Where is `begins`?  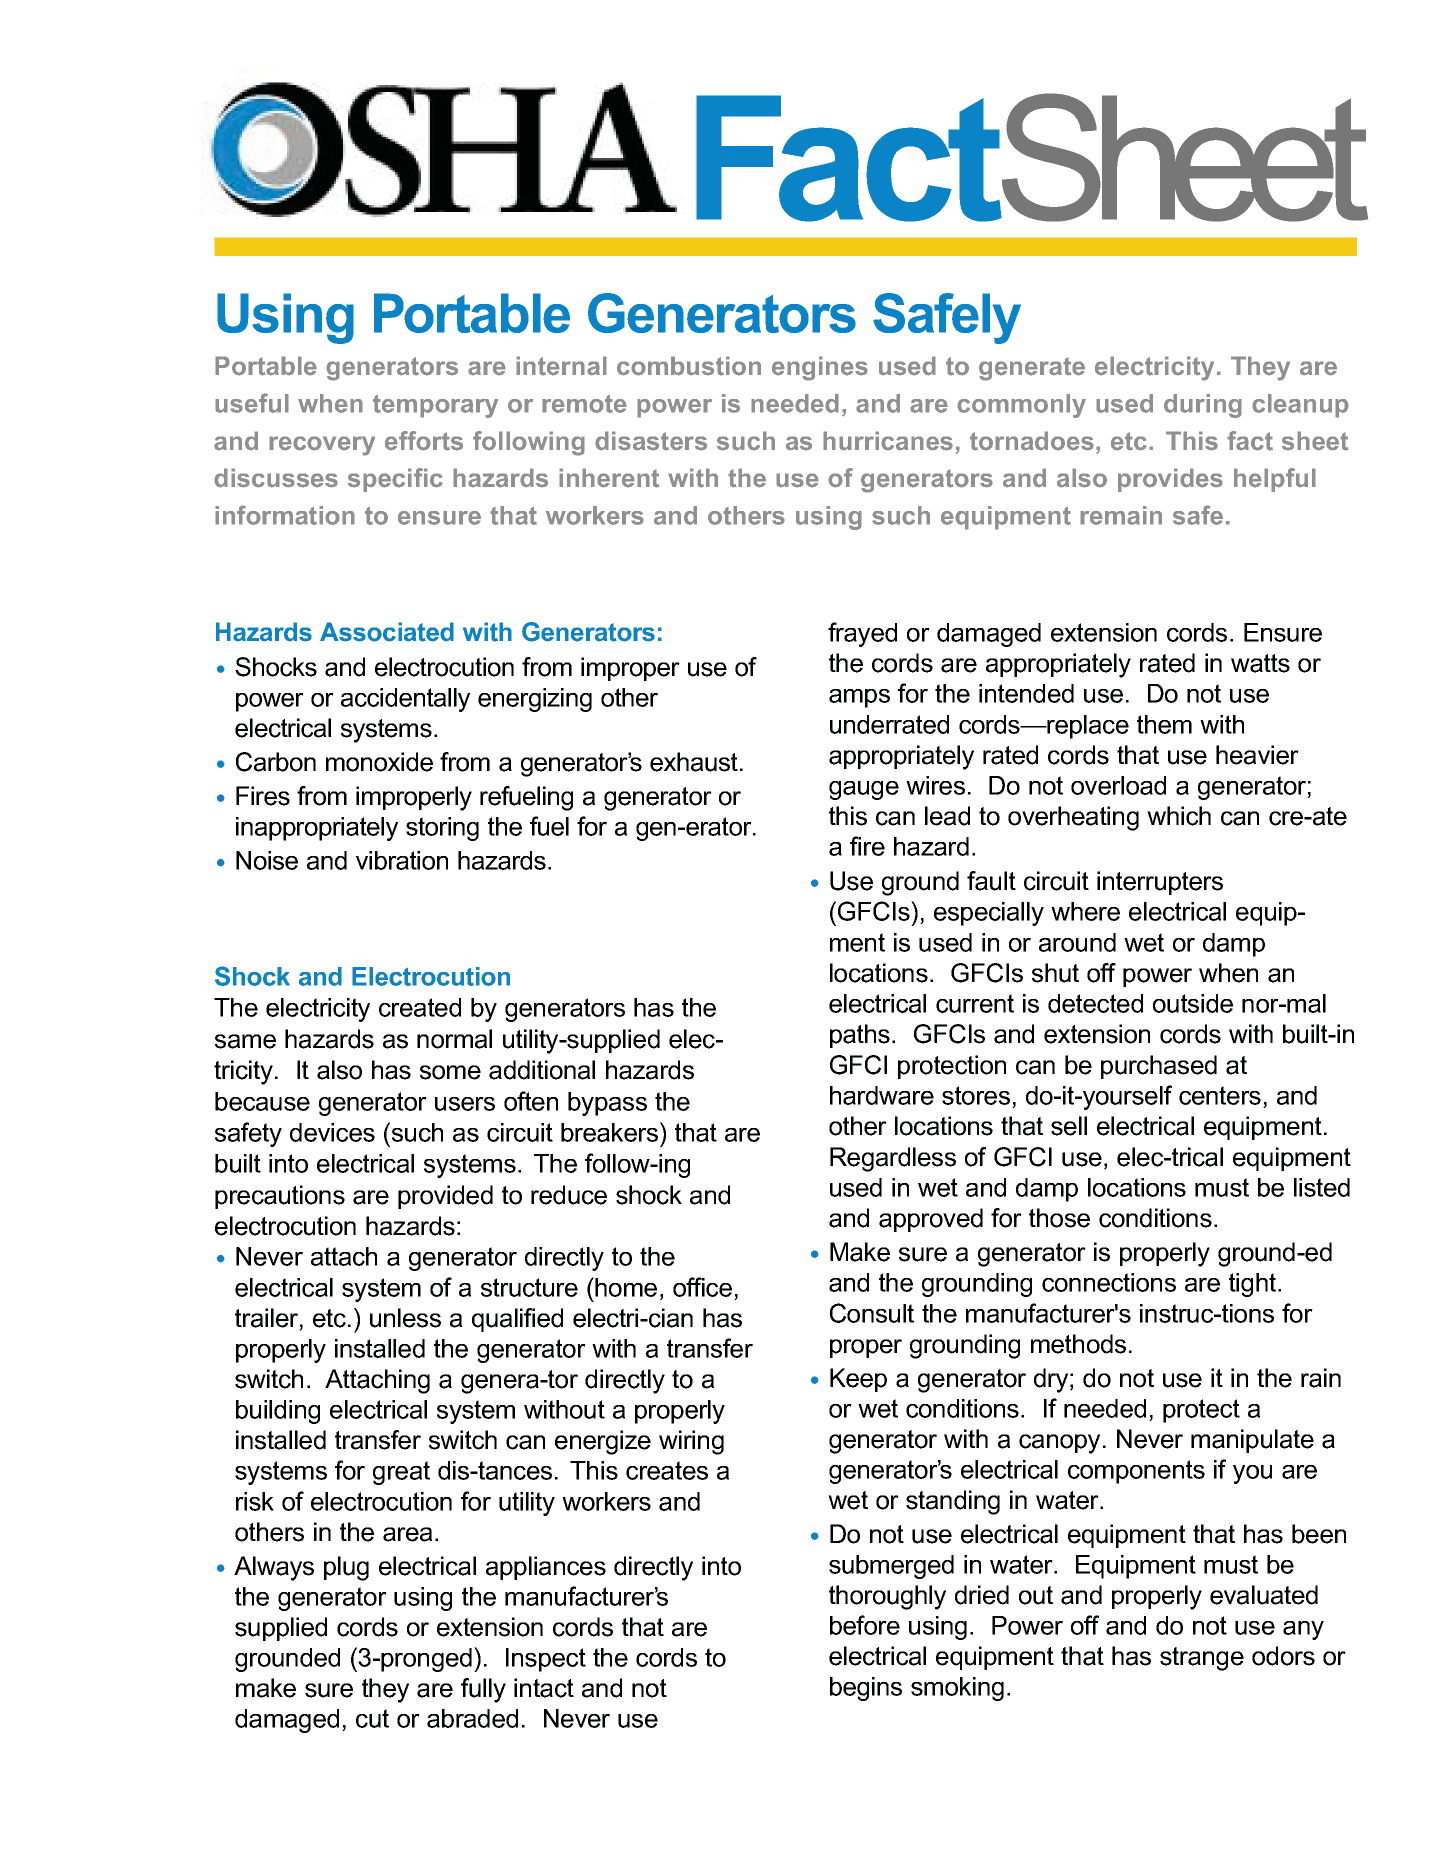 begins is located at coordinates (866, 1689).
